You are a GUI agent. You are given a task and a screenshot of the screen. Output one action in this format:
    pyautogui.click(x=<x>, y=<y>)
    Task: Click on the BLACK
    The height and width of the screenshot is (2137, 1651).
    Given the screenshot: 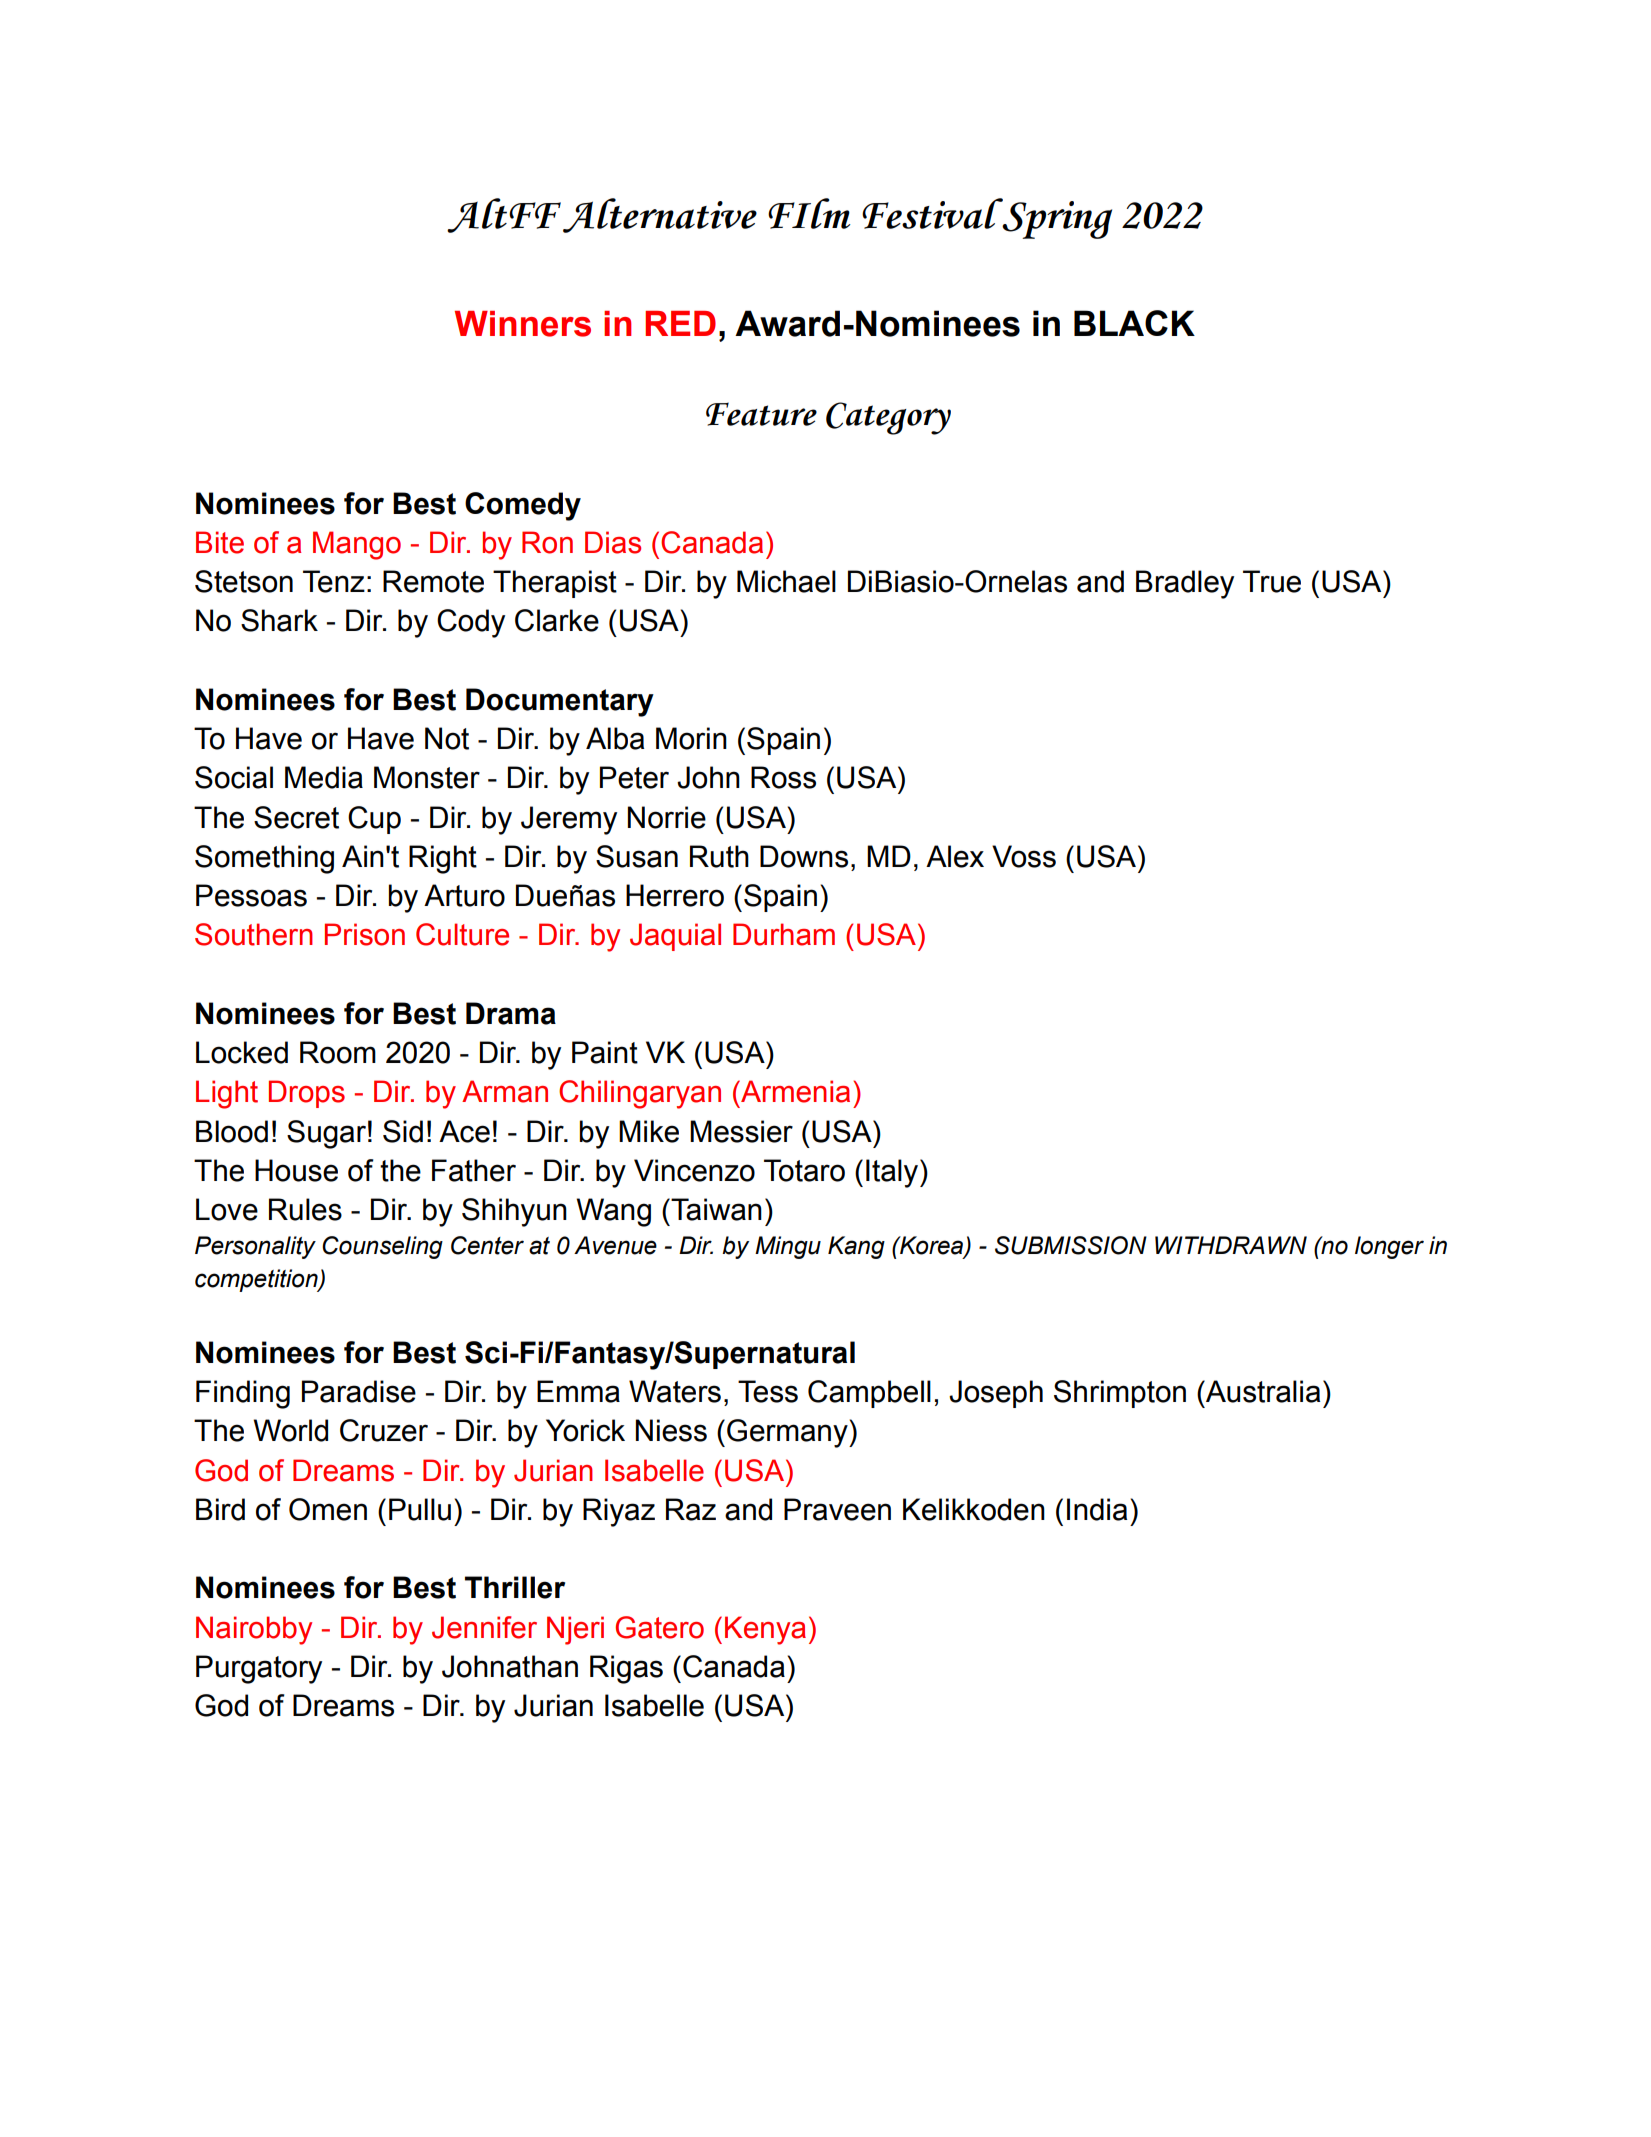 What is the action you would take?
    pyautogui.click(x=1134, y=323)
